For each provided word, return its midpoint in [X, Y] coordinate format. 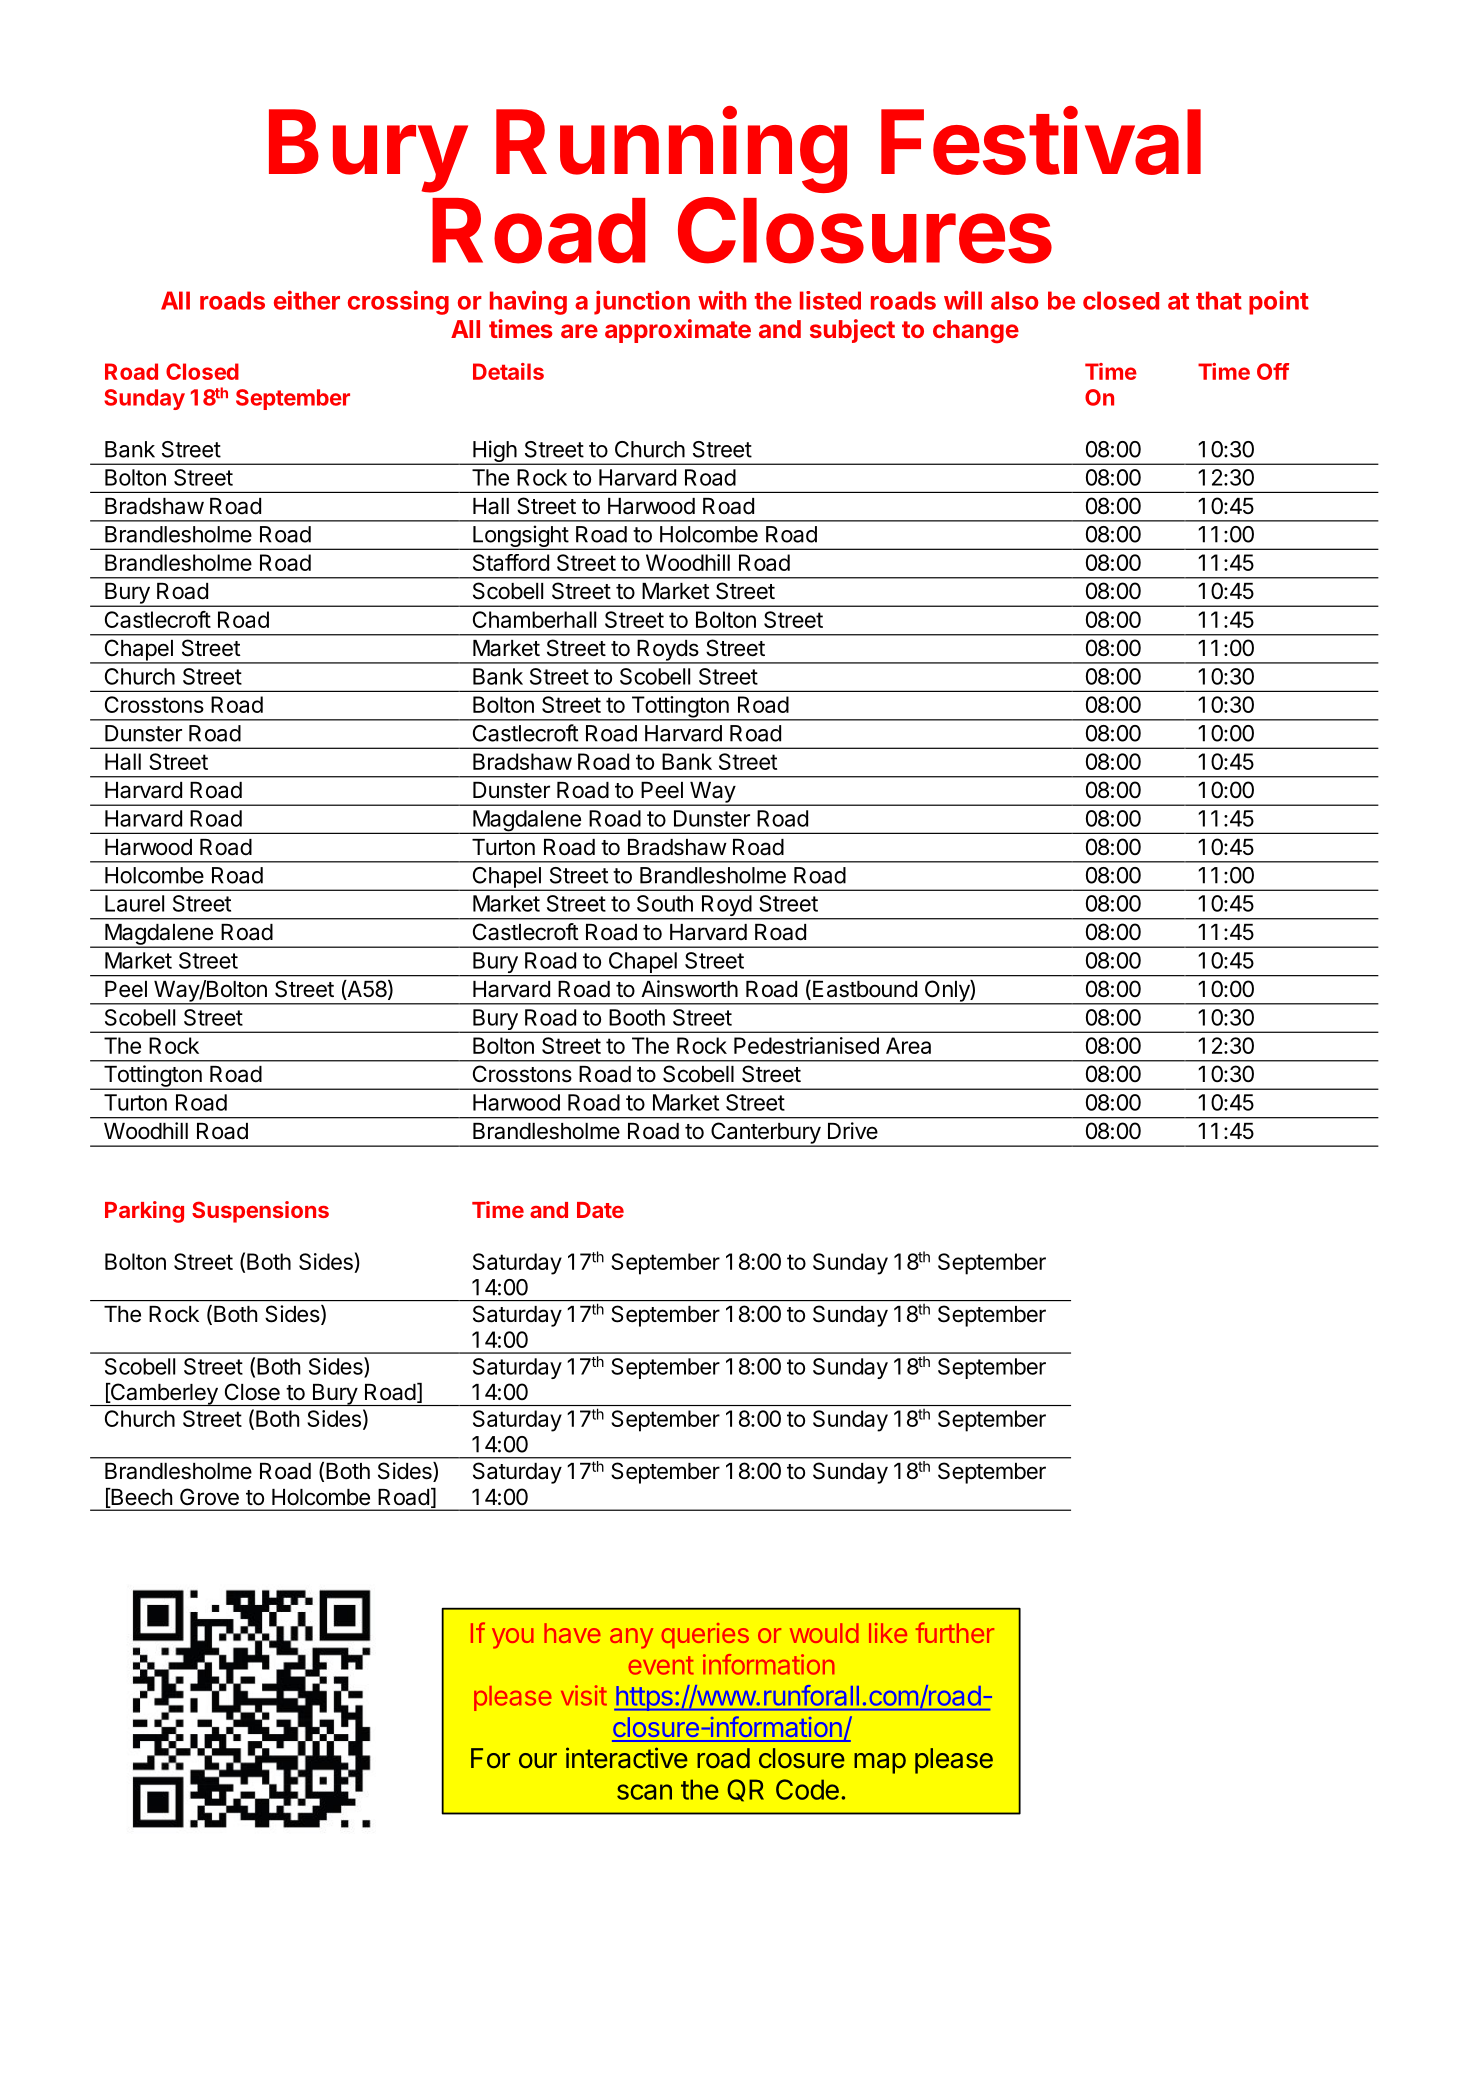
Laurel [134, 903]
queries [705, 1635]
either [307, 300]
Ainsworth [689, 989]
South [665, 903]
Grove [209, 1497]
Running [671, 150]
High [494, 452]
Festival [1041, 141]
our [538, 1761]
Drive [853, 1131]
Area [908, 1045]
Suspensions [260, 1212]
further [955, 1632]
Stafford [511, 562]
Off [1273, 371]
